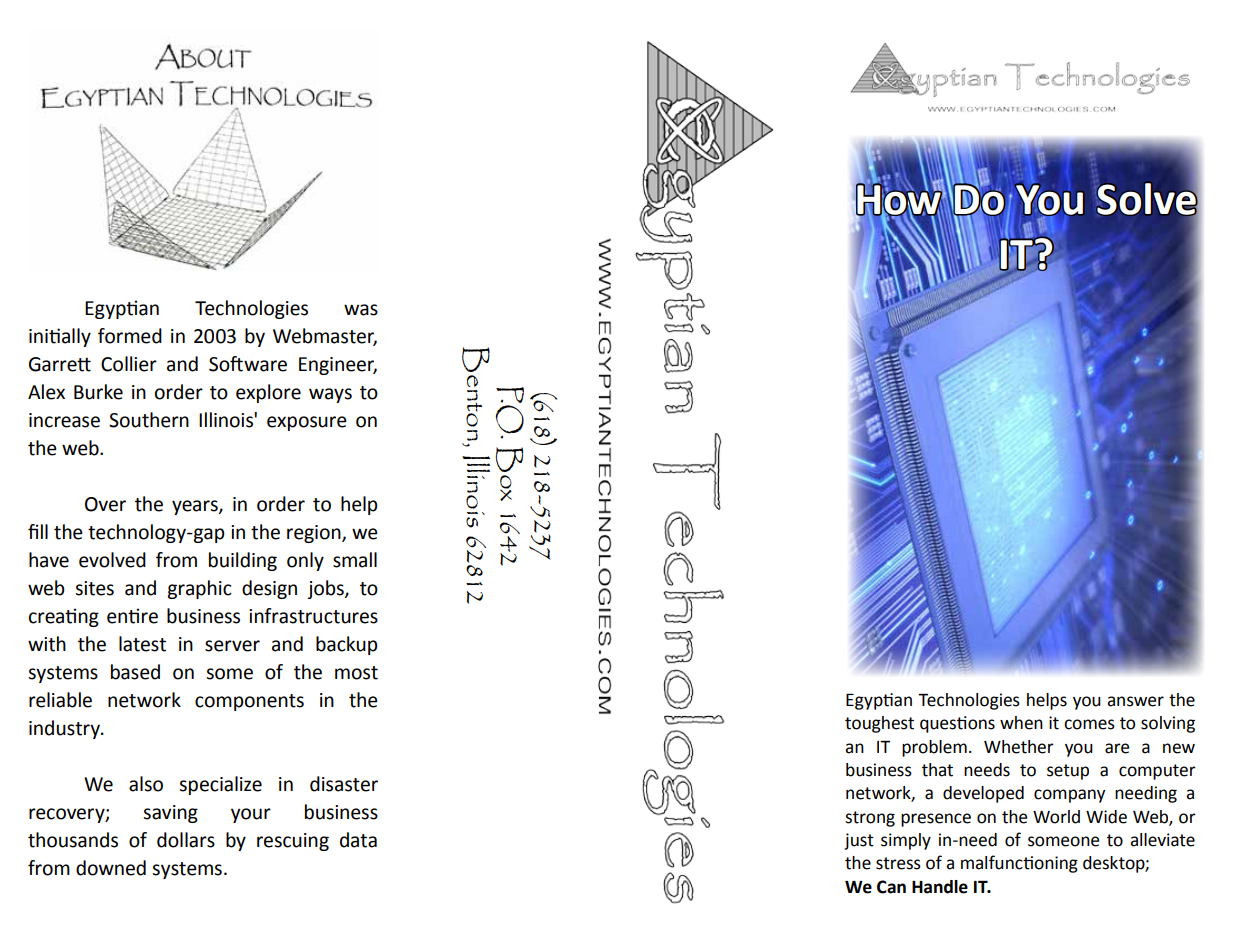 This screenshot has height=952, width=1233. I want to click on Webmaster, so click(325, 337).
